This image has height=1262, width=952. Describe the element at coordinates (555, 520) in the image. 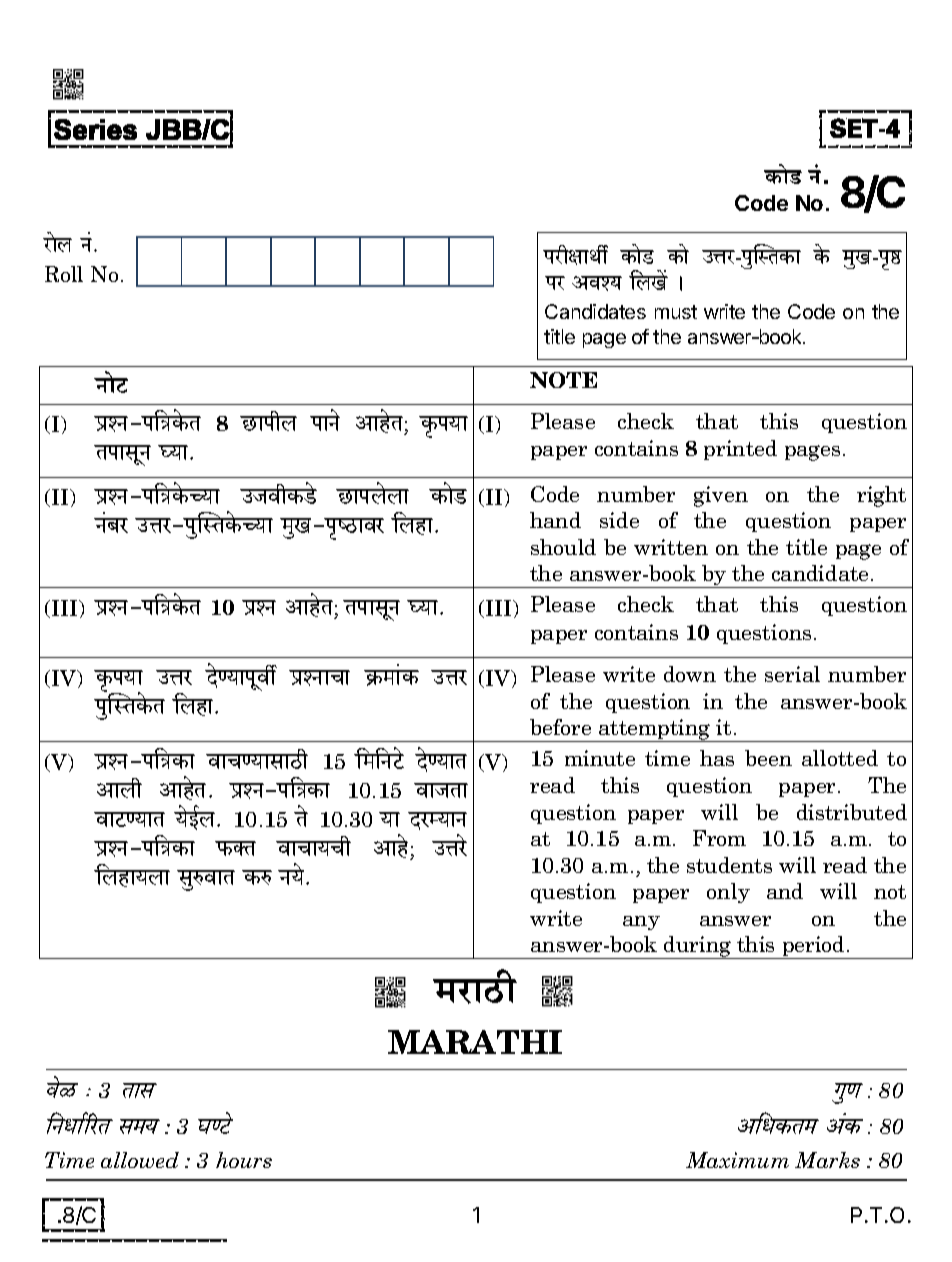

I see `hand` at that location.
